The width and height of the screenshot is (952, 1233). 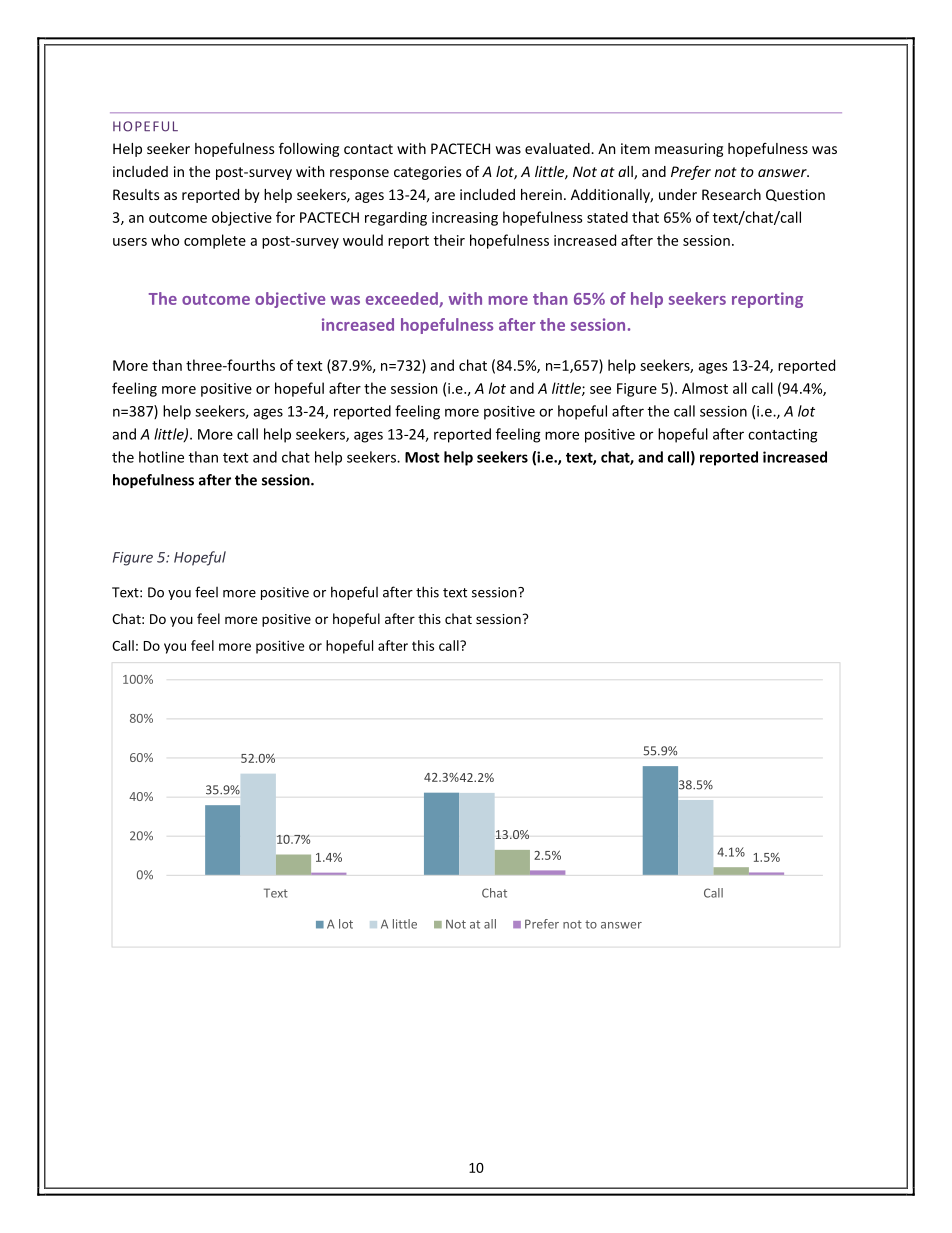 I want to click on hotline, so click(x=161, y=457).
